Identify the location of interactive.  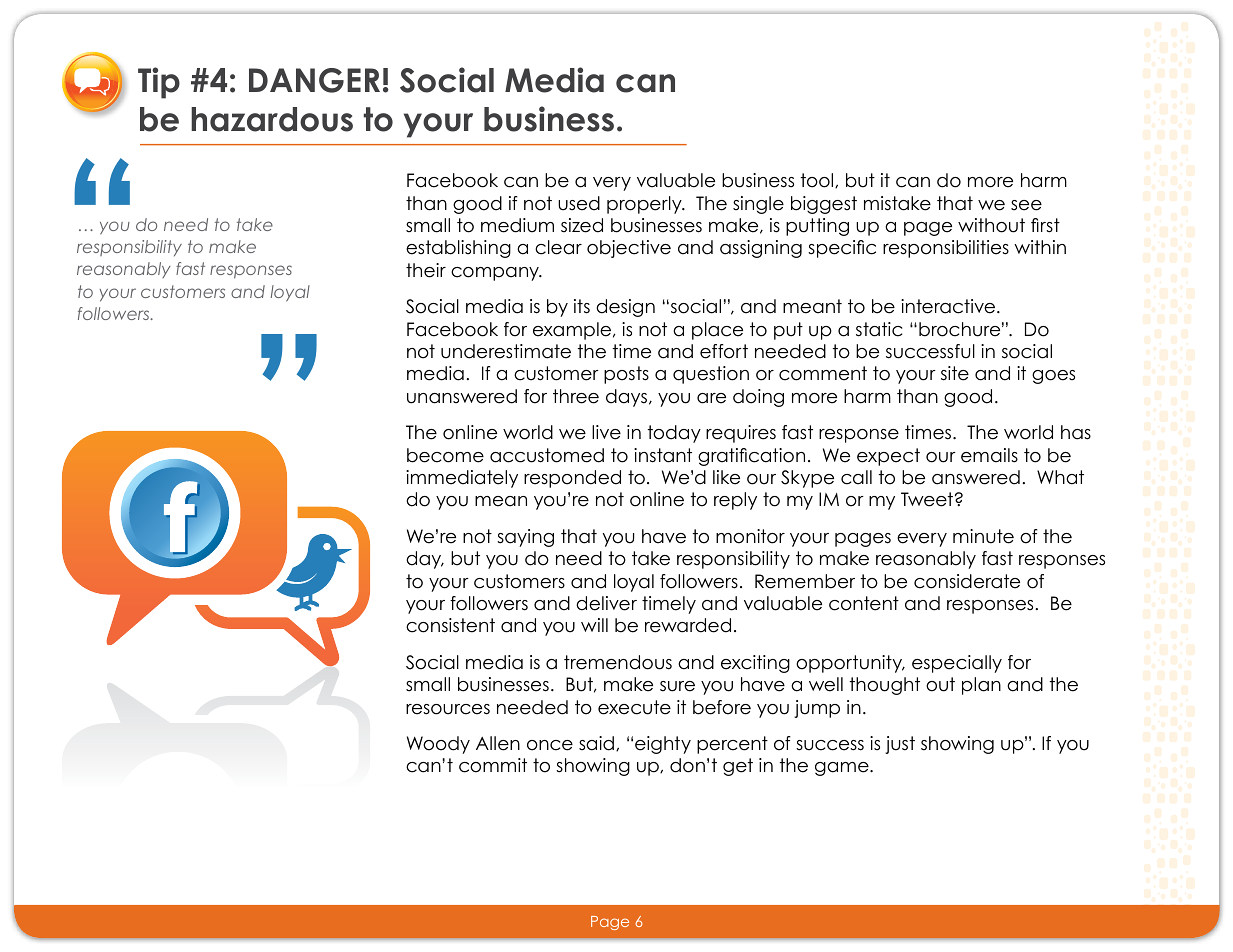
(949, 306).
